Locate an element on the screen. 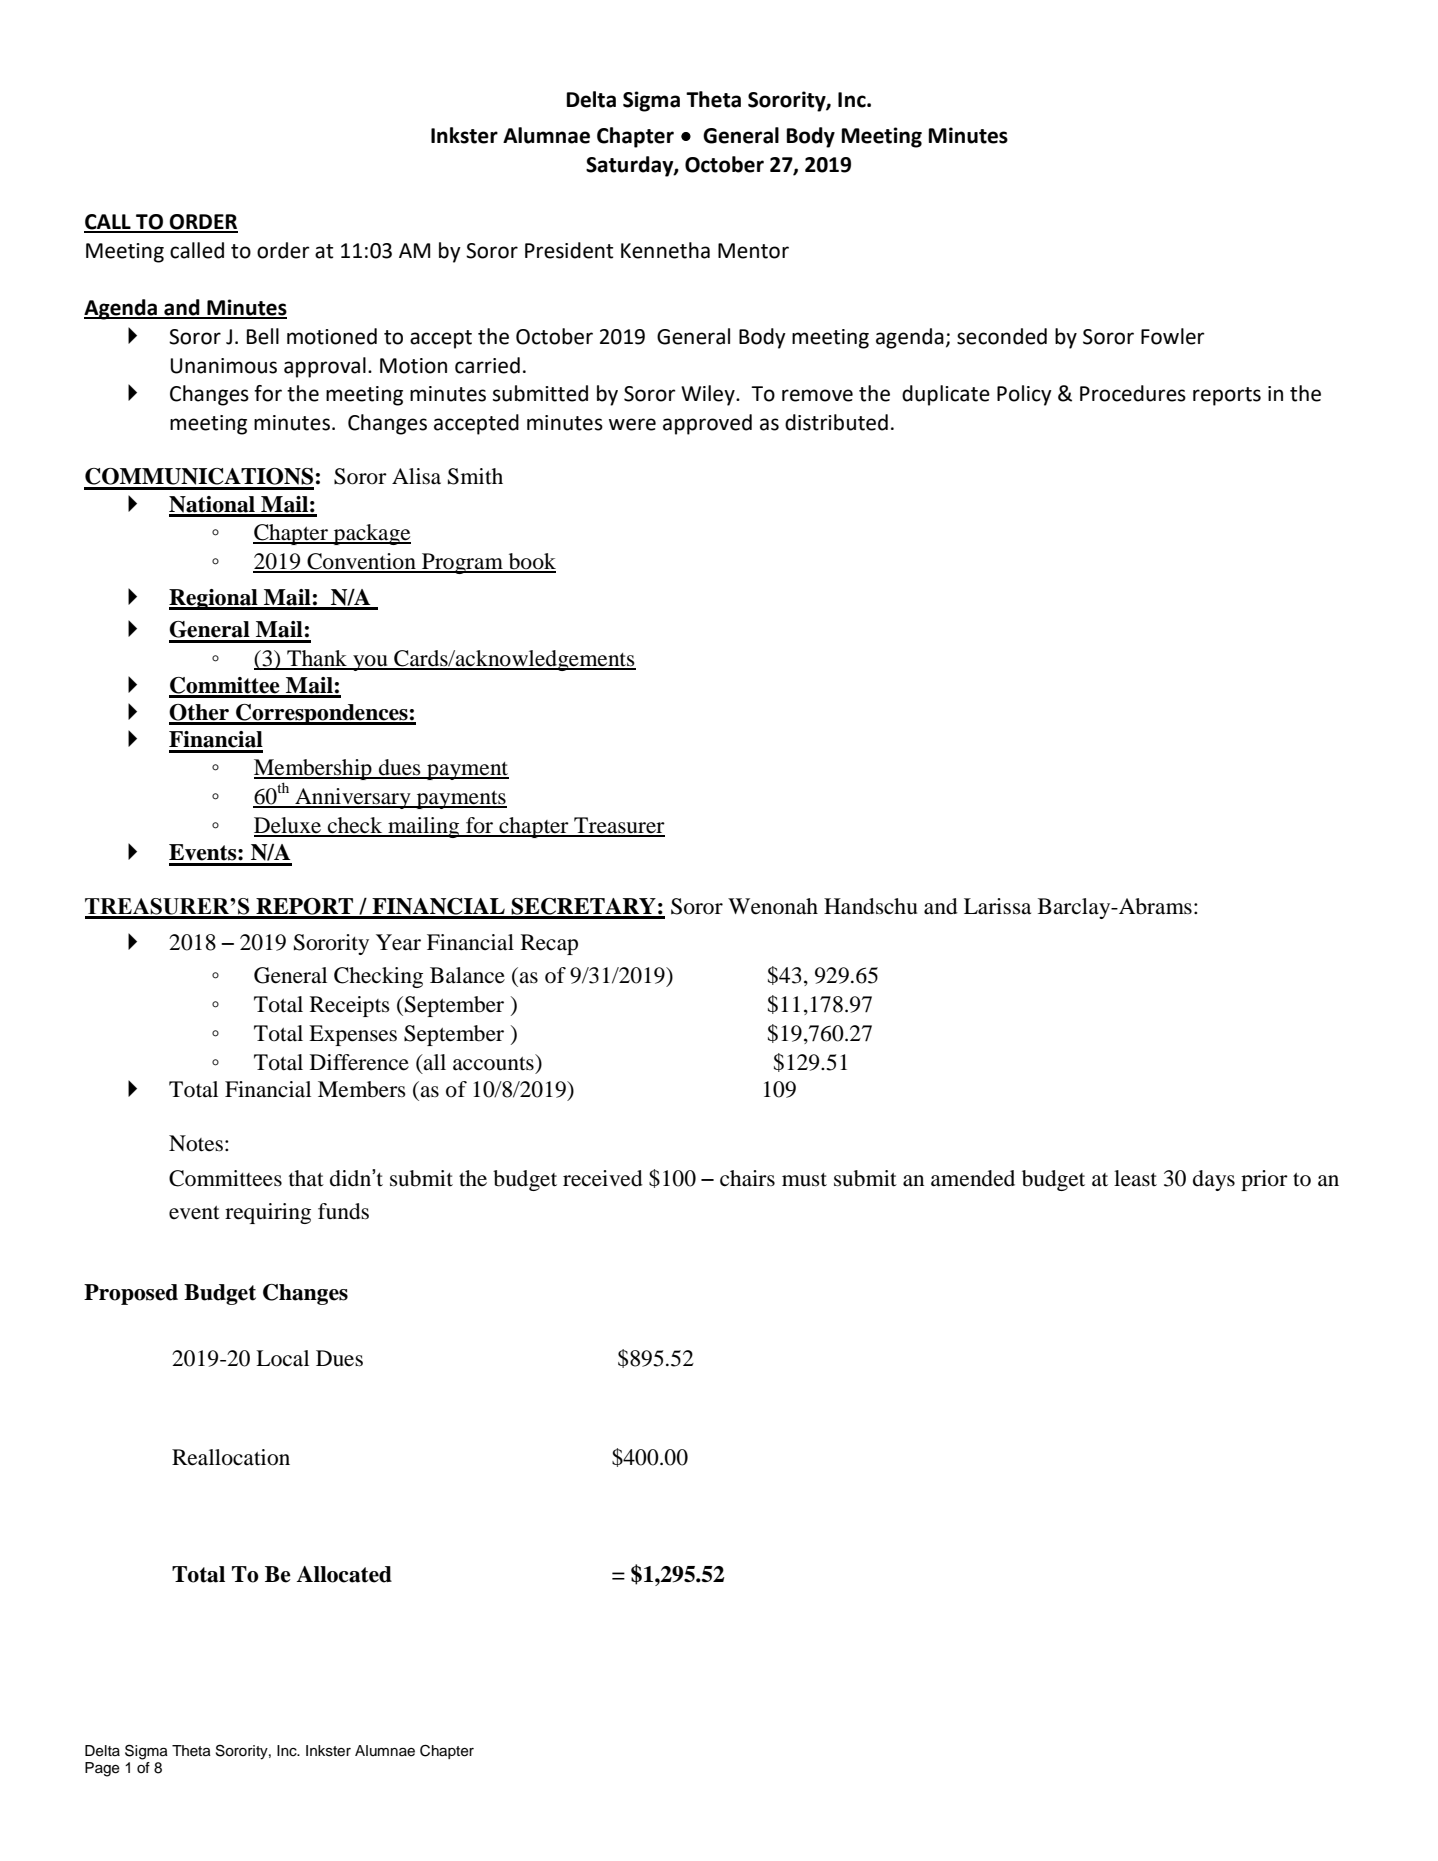 This screenshot has width=1438, height=1861. Receipts is located at coordinates (350, 1006).
